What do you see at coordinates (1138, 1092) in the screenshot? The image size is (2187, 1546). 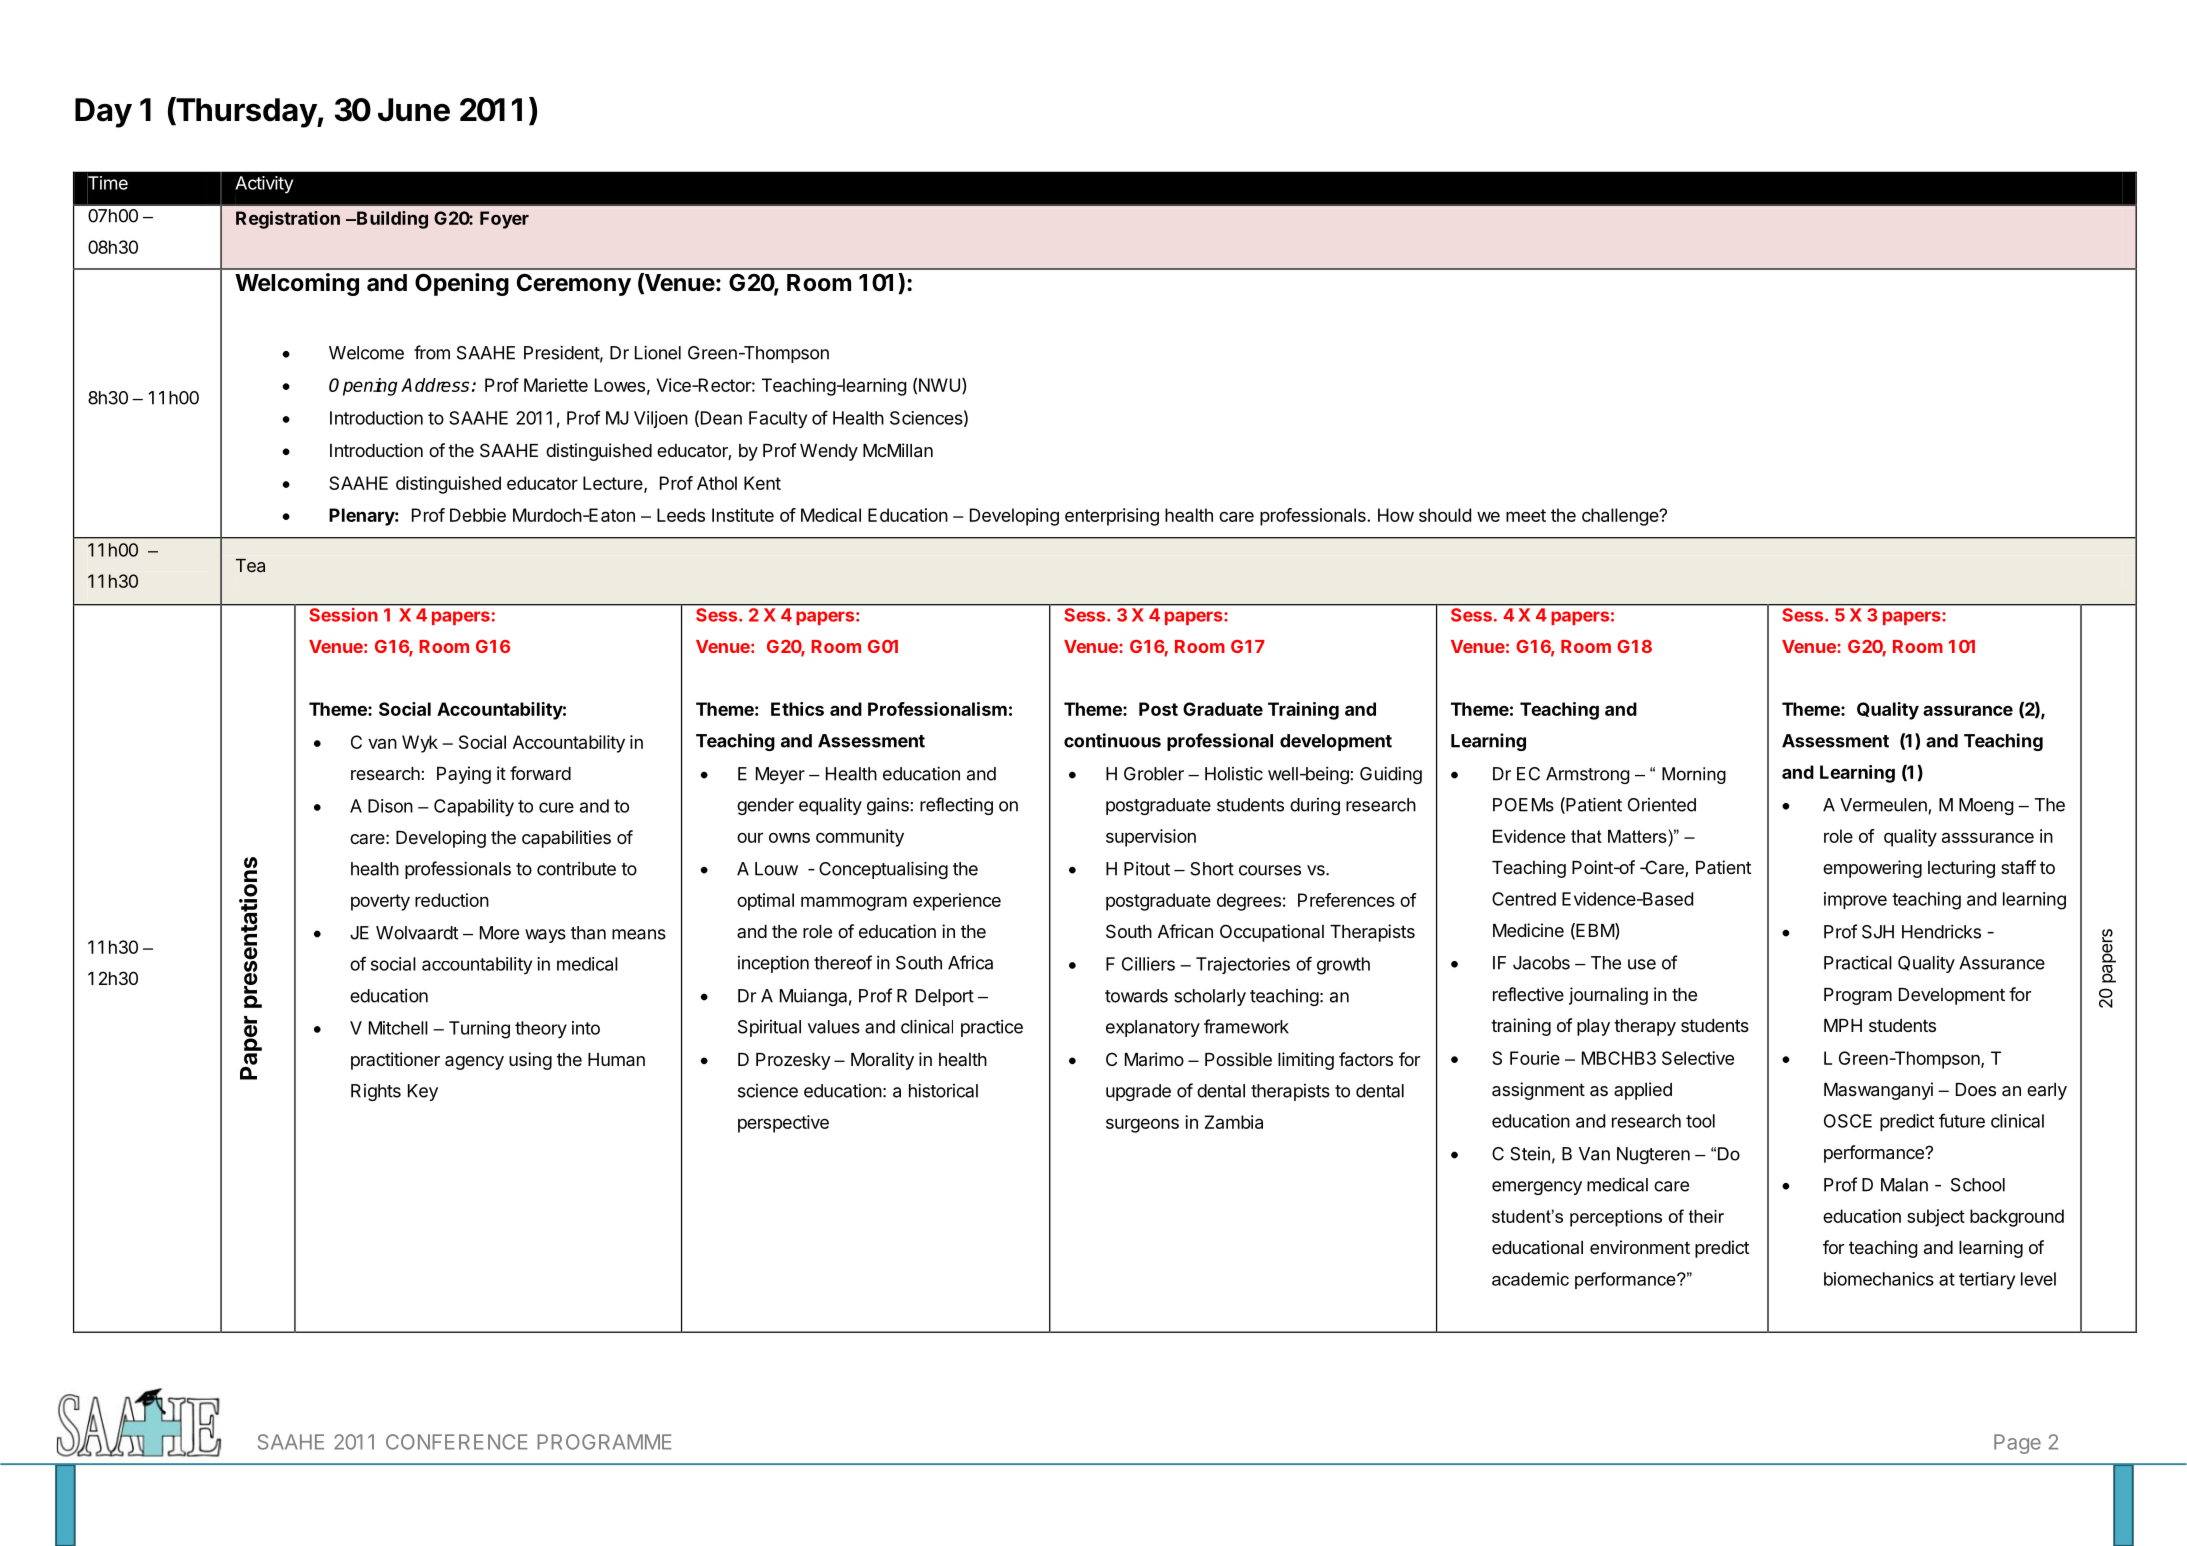 I see `upgrade` at bounding box center [1138, 1092].
